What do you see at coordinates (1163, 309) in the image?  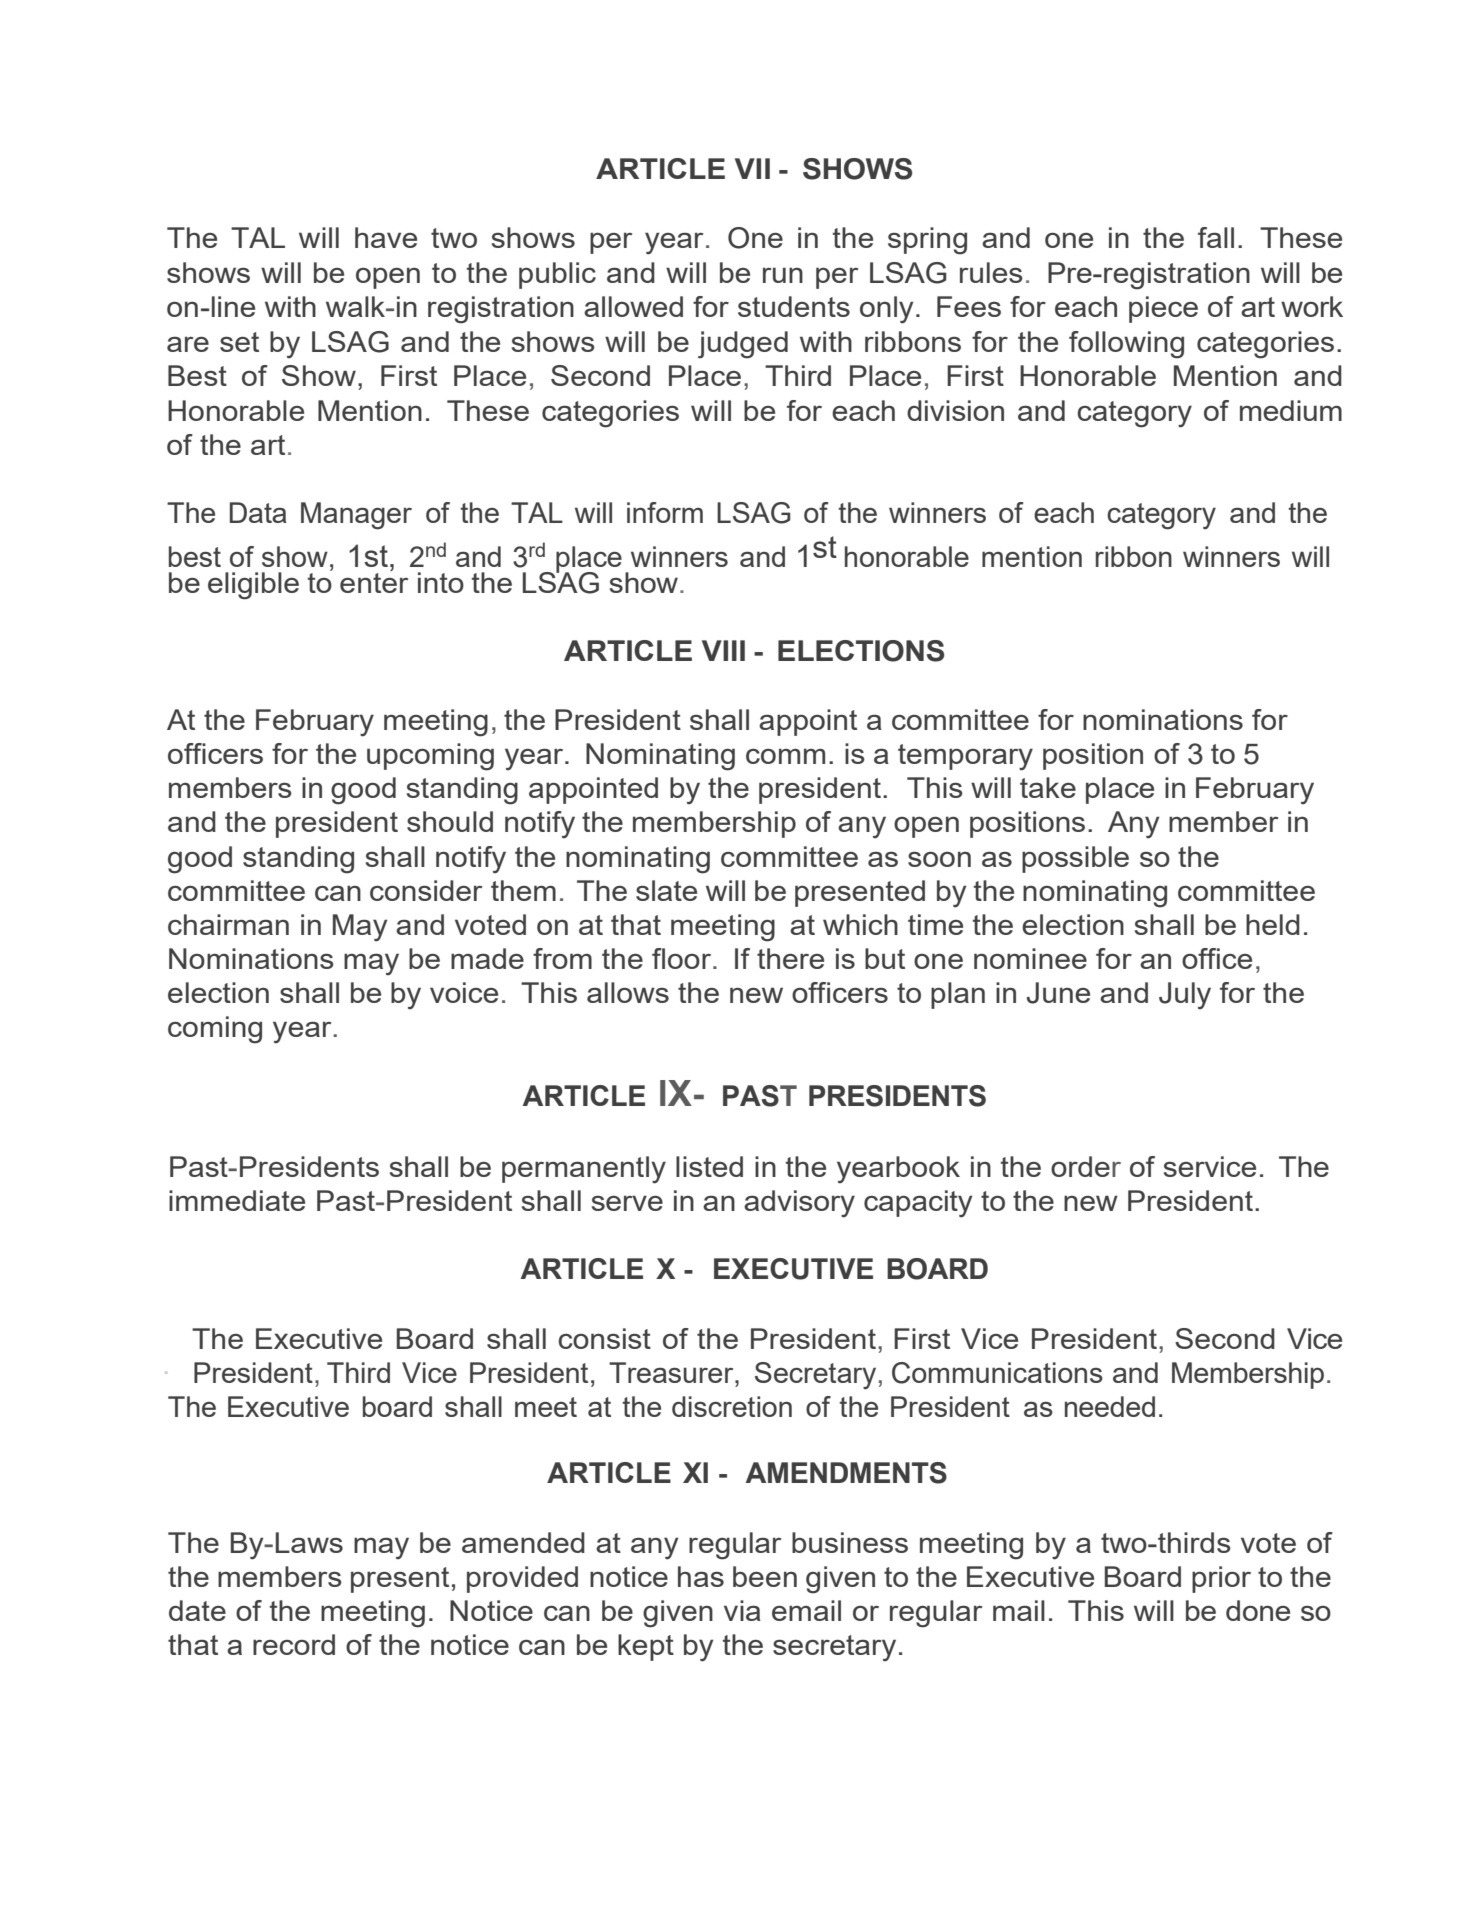 I see `piece` at bounding box center [1163, 309].
